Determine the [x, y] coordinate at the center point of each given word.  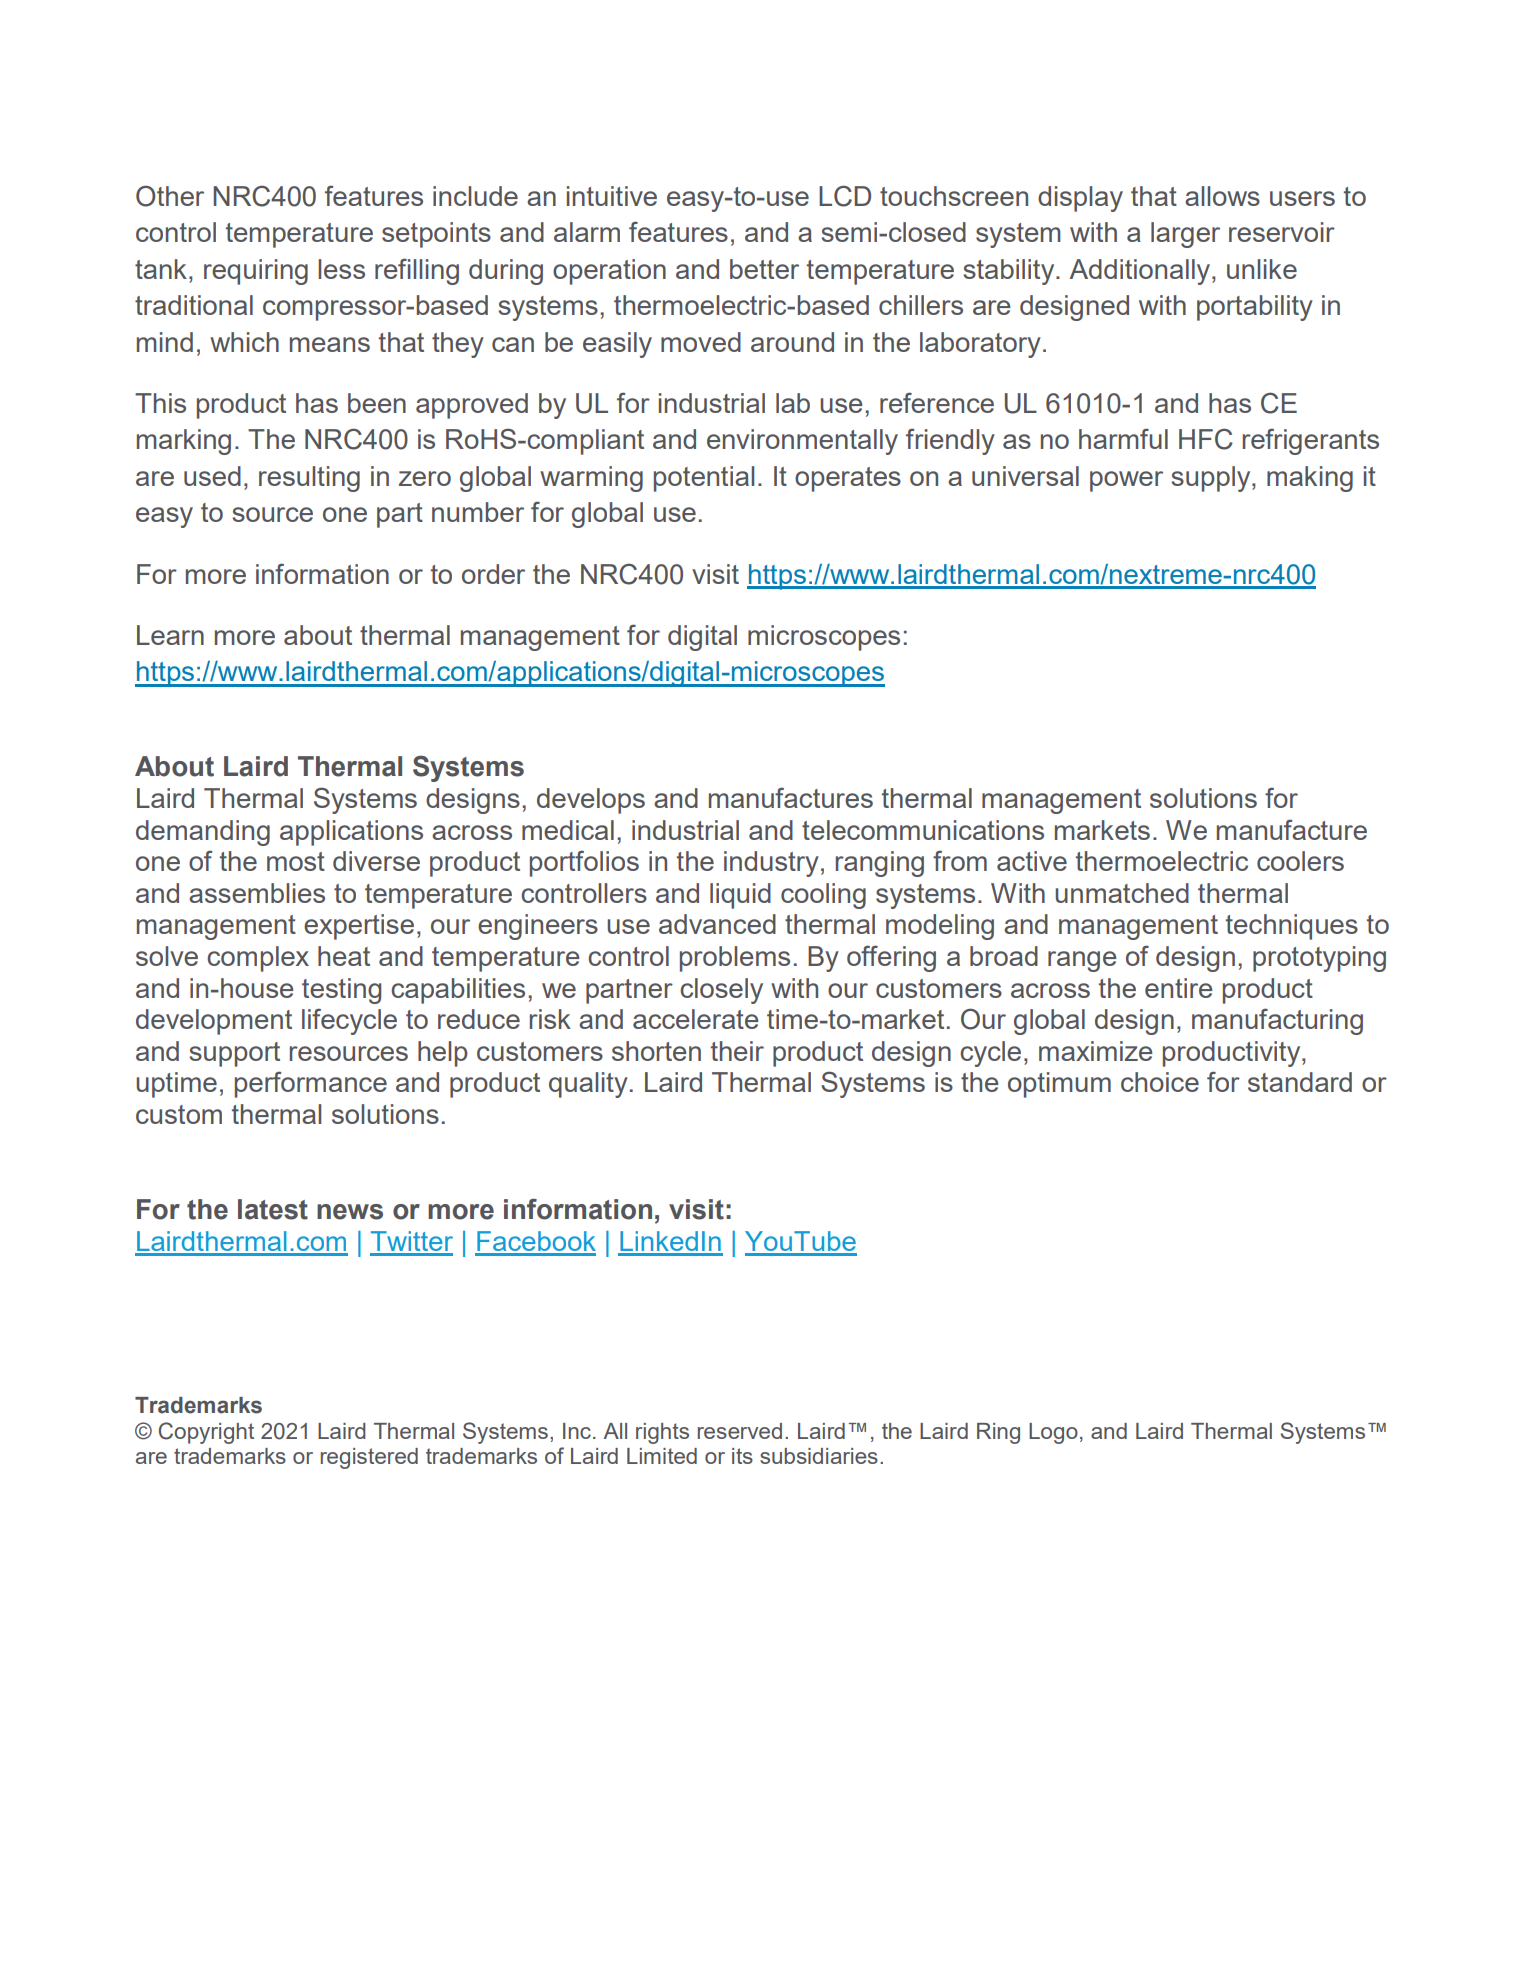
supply [1212, 479]
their [737, 1051]
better [764, 269]
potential [704, 479]
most [296, 861]
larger [1185, 235]
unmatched [1122, 893]
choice [1160, 1082]
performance [311, 1085]
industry [771, 864]
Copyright [206, 1433]
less [341, 269]
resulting [309, 479]
